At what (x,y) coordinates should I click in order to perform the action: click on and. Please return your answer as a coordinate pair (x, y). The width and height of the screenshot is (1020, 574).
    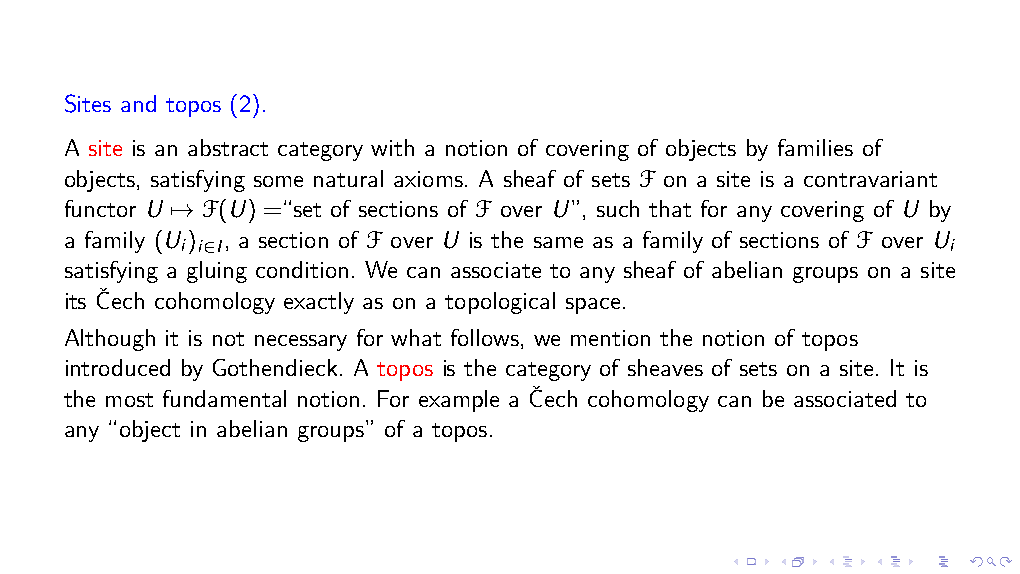
    Looking at the image, I should click on (138, 103).
